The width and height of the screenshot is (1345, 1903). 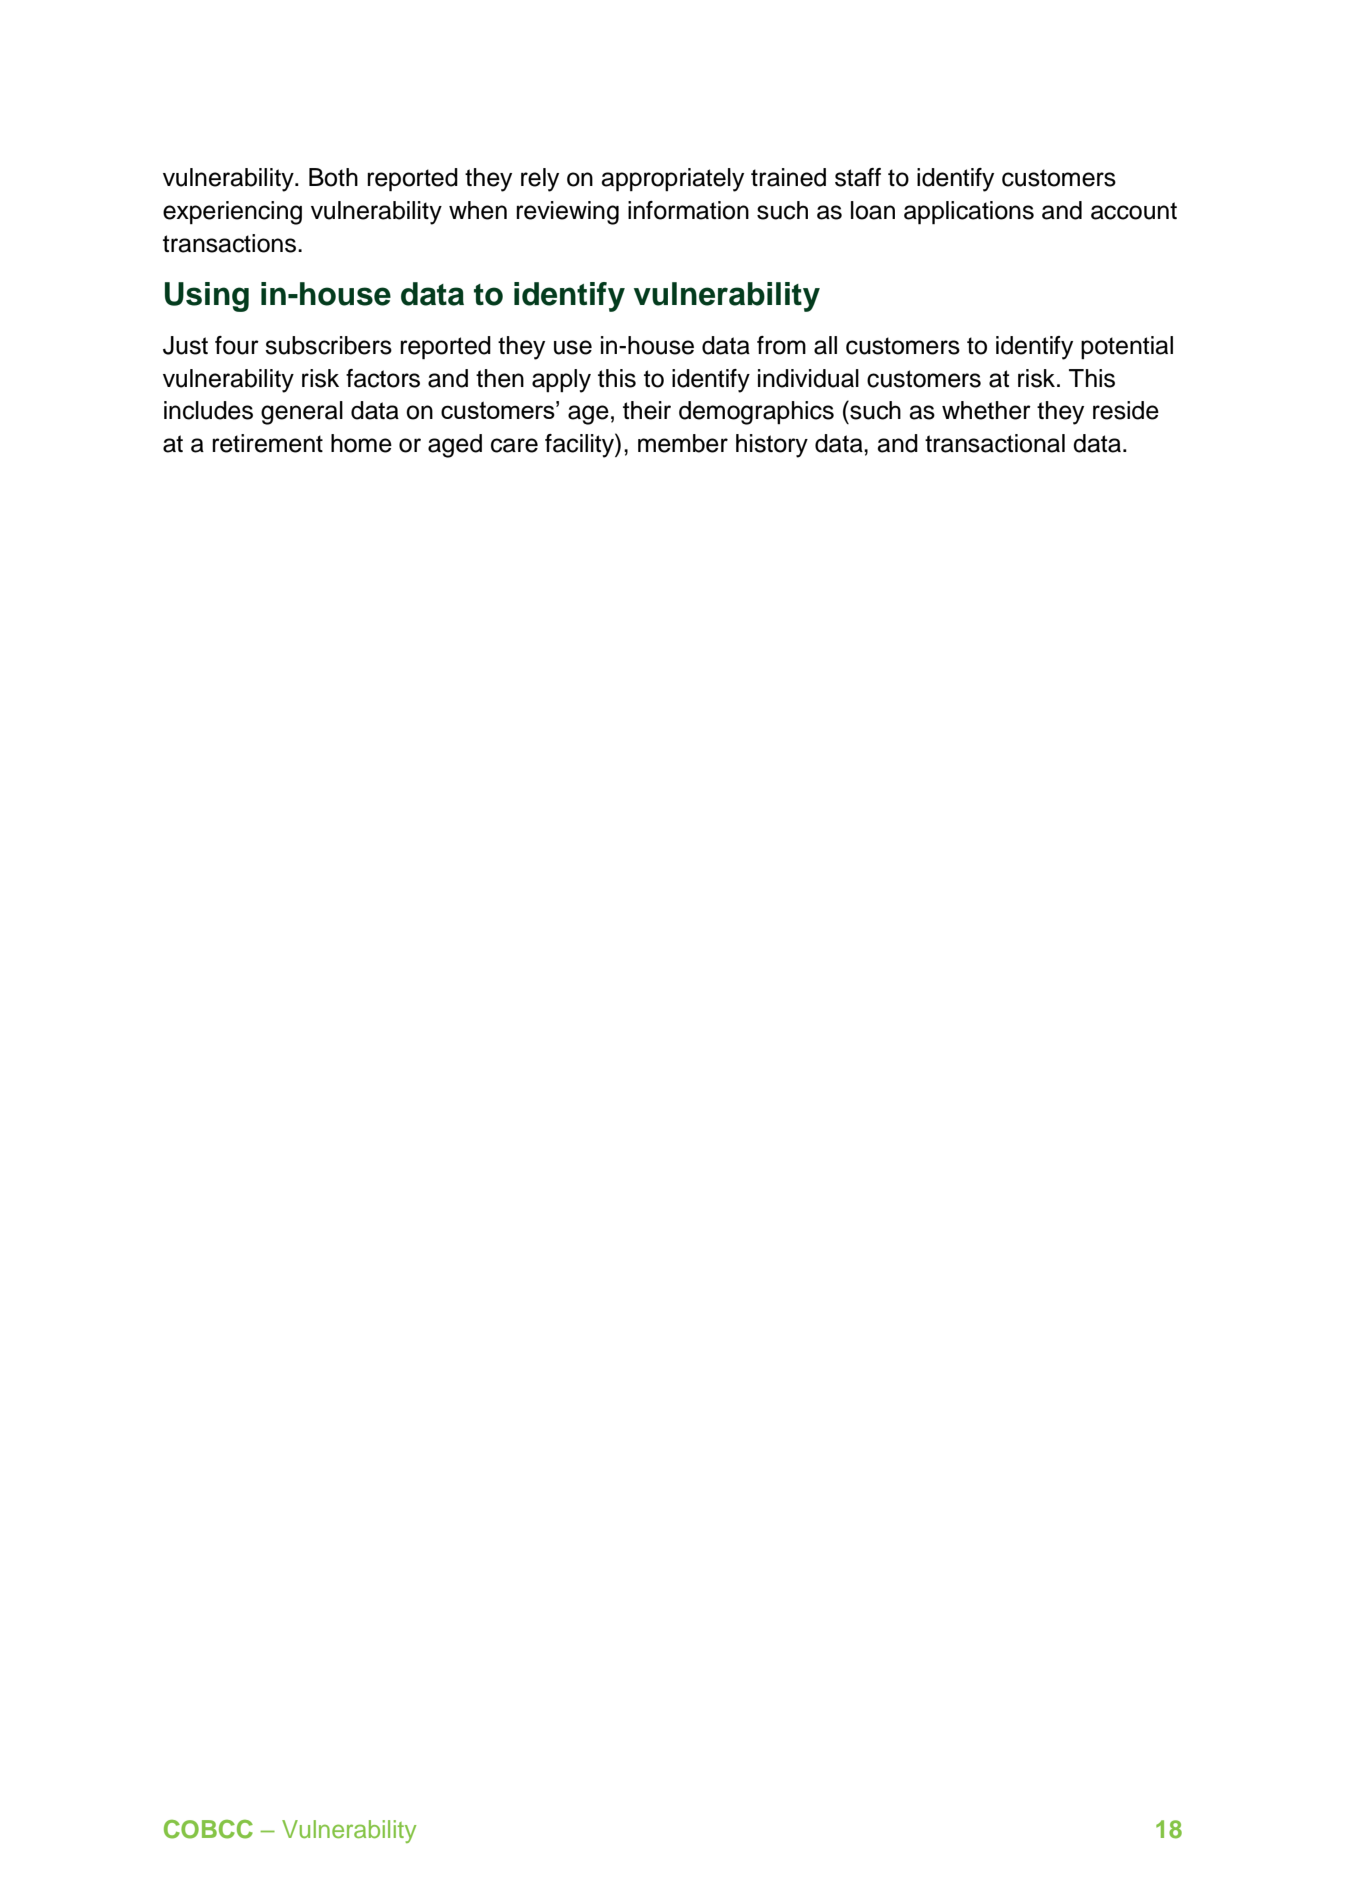 What do you see at coordinates (1127, 347) in the screenshot?
I see `potential` at bounding box center [1127, 347].
